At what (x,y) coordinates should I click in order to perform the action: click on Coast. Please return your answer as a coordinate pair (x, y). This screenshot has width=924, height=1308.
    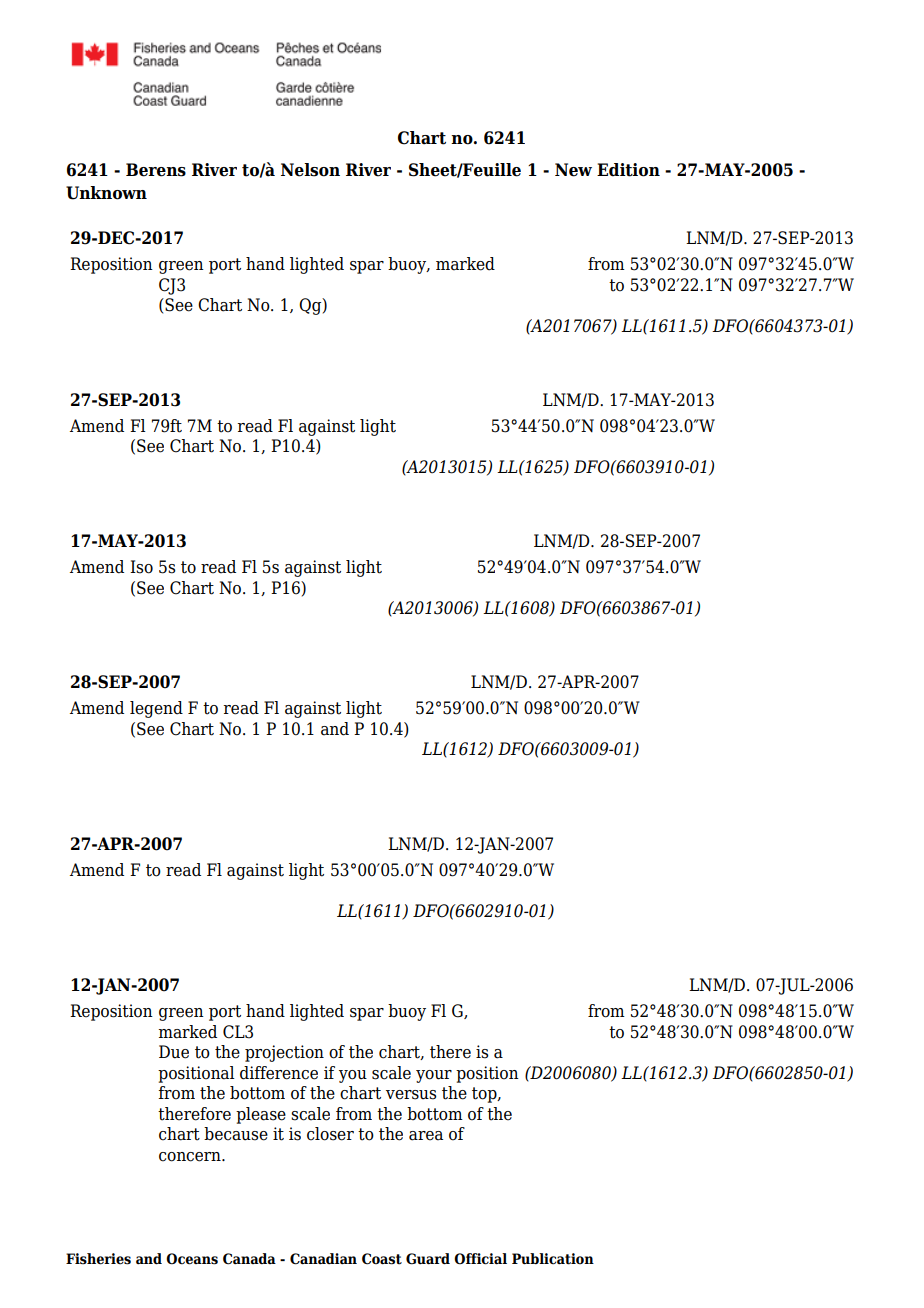
    Looking at the image, I should click on (382, 1259).
